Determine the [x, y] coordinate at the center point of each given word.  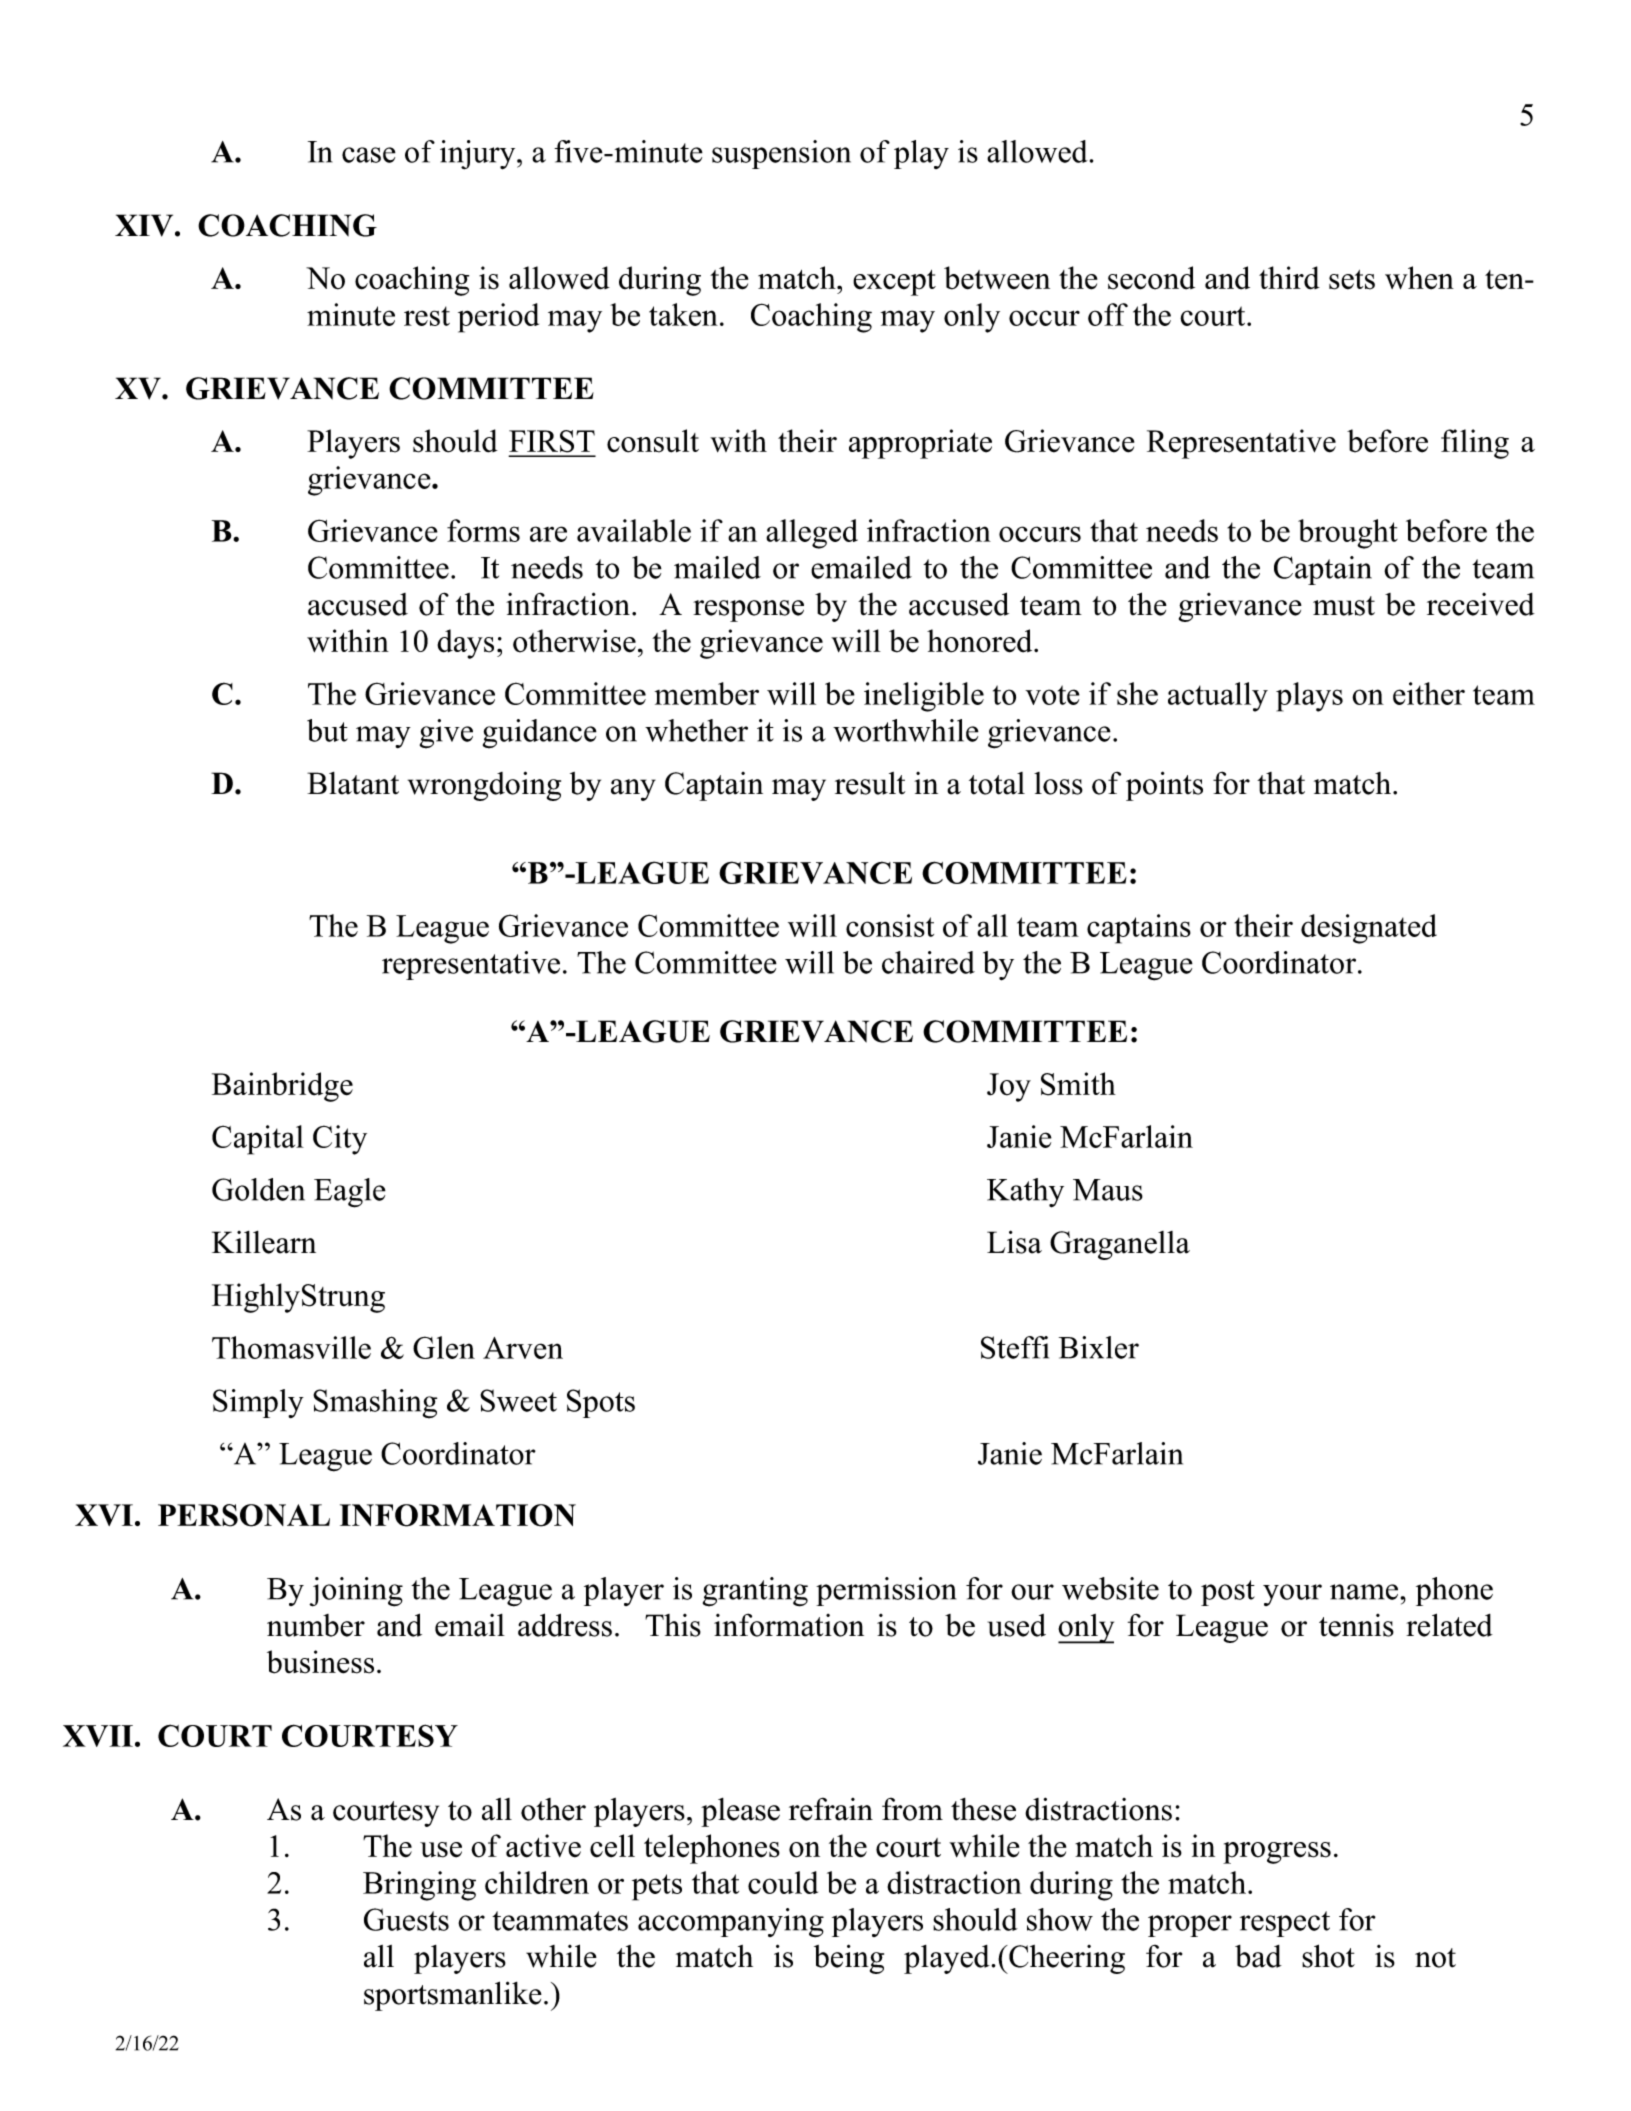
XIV [145, 225]
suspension [781, 154]
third [1289, 278]
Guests [406, 1919]
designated [1369, 929]
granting [755, 1592]
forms [483, 530]
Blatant [353, 783]
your [1292, 1595]
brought [1348, 534]
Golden [258, 1189]
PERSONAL [244, 1515]
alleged [812, 534]
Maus [1108, 1190]
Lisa [1014, 1242]
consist [890, 925]
